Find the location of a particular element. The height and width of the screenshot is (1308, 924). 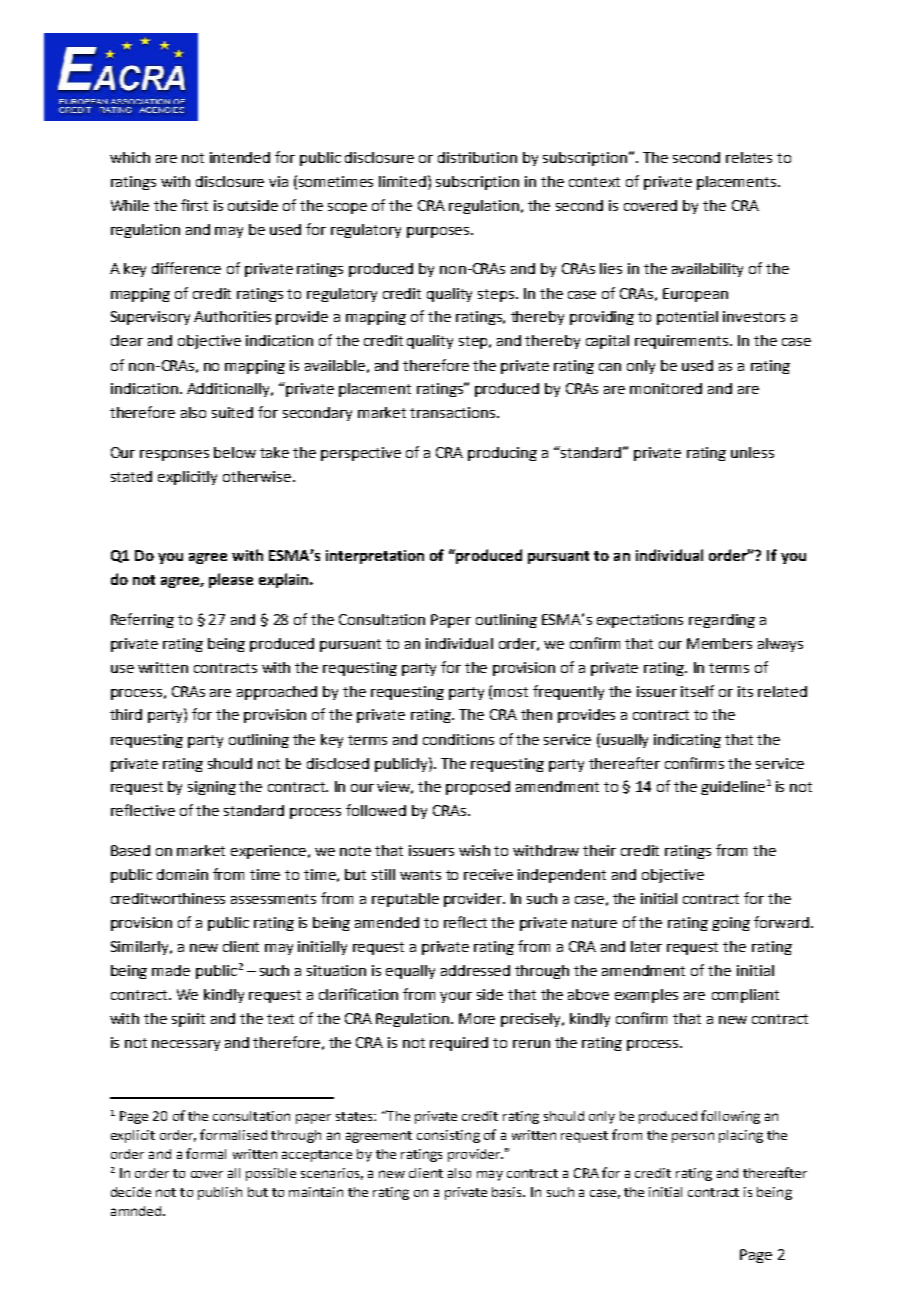

consisting is located at coordinates (448, 1136).
